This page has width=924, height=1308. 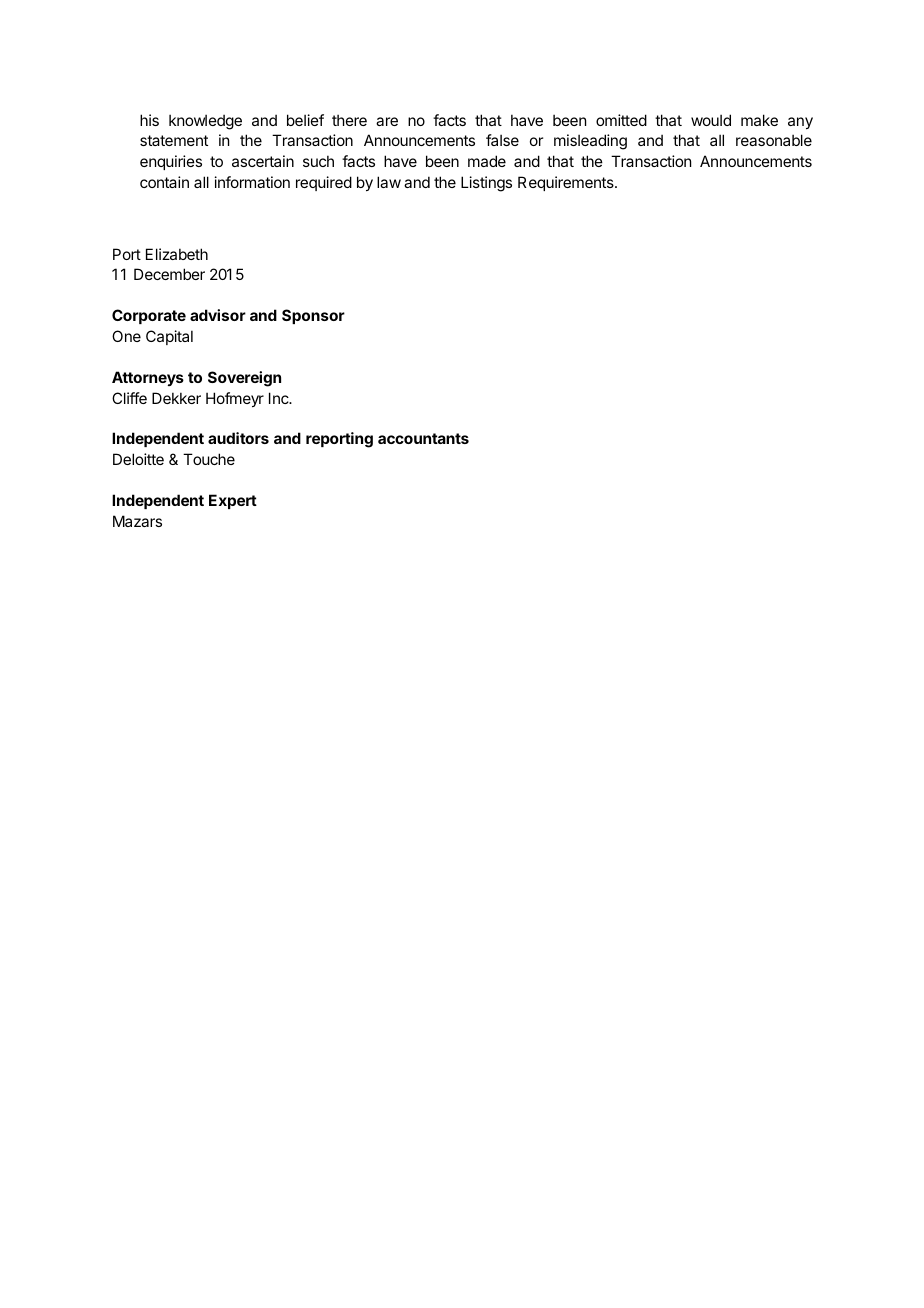 I want to click on false, so click(x=502, y=140).
